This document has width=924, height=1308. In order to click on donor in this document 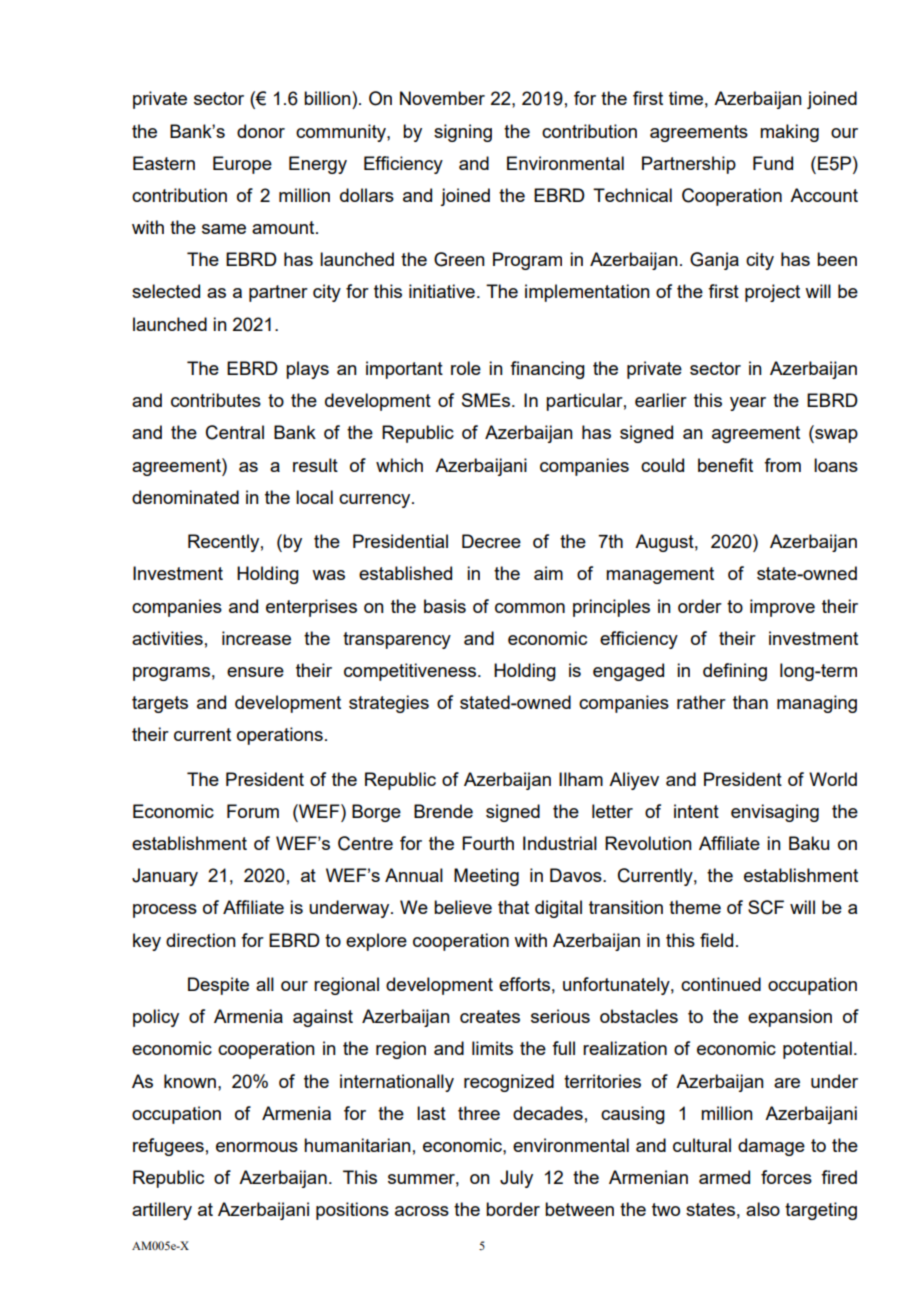, I will do `click(261, 131)`.
